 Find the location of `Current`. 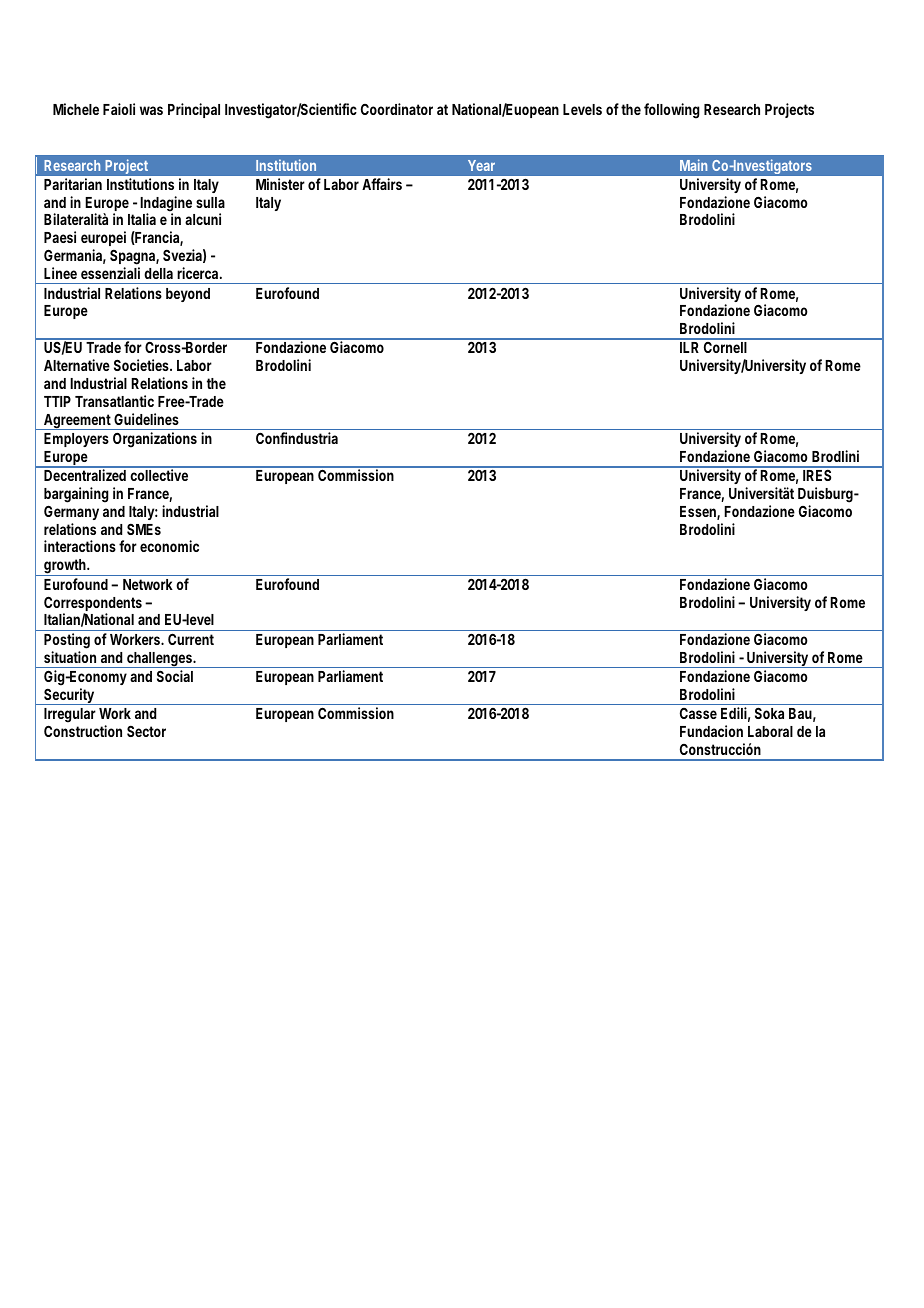

Current is located at coordinates (191, 639).
